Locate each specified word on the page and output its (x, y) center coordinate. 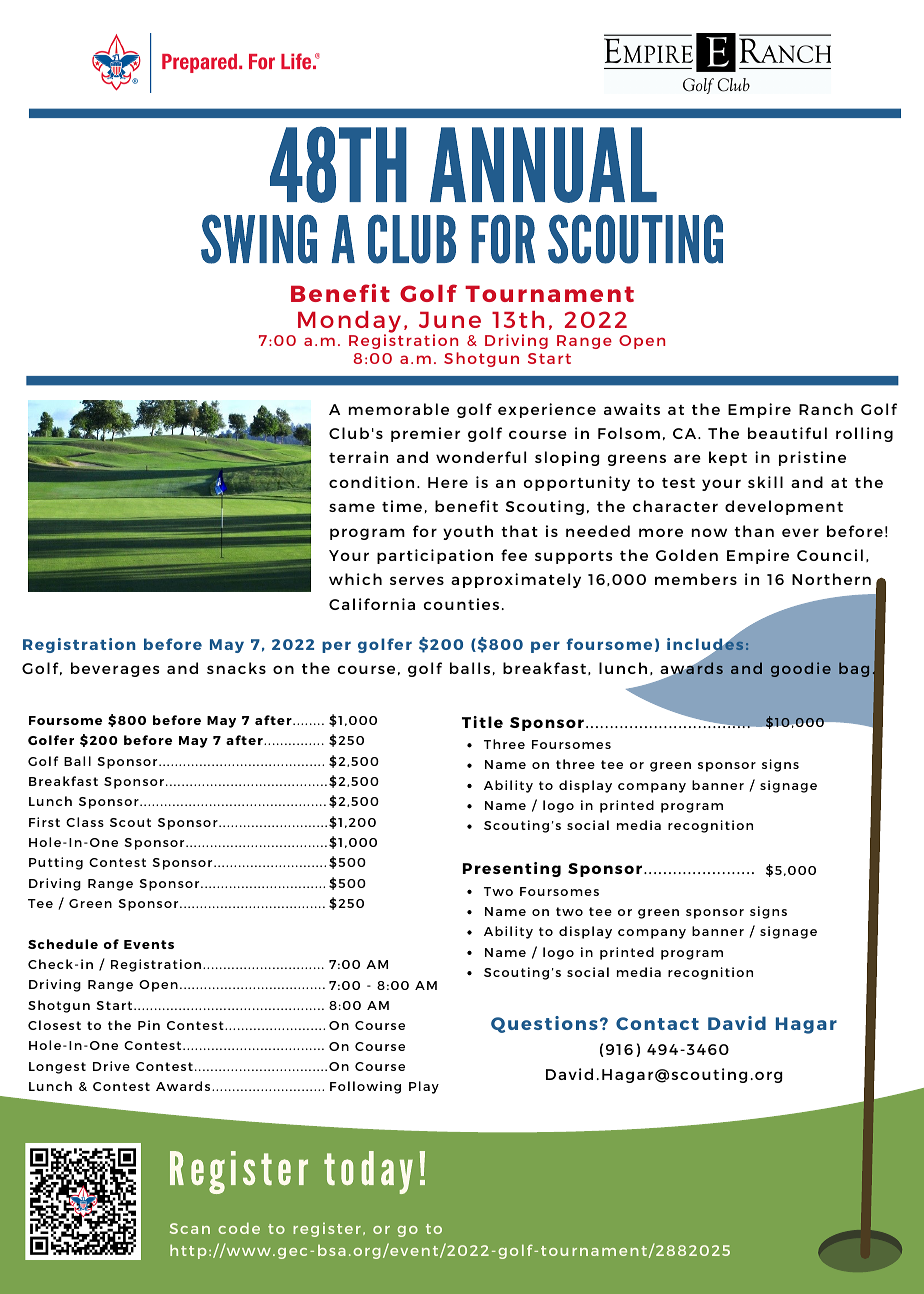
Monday (349, 323)
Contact (657, 1023)
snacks (236, 668)
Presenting (512, 869)
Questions (544, 1024)
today (368, 1172)
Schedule (63, 944)
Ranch (826, 409)
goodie (801, 669)
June (450, 320)
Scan (190, 1228)
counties (461, 604)
